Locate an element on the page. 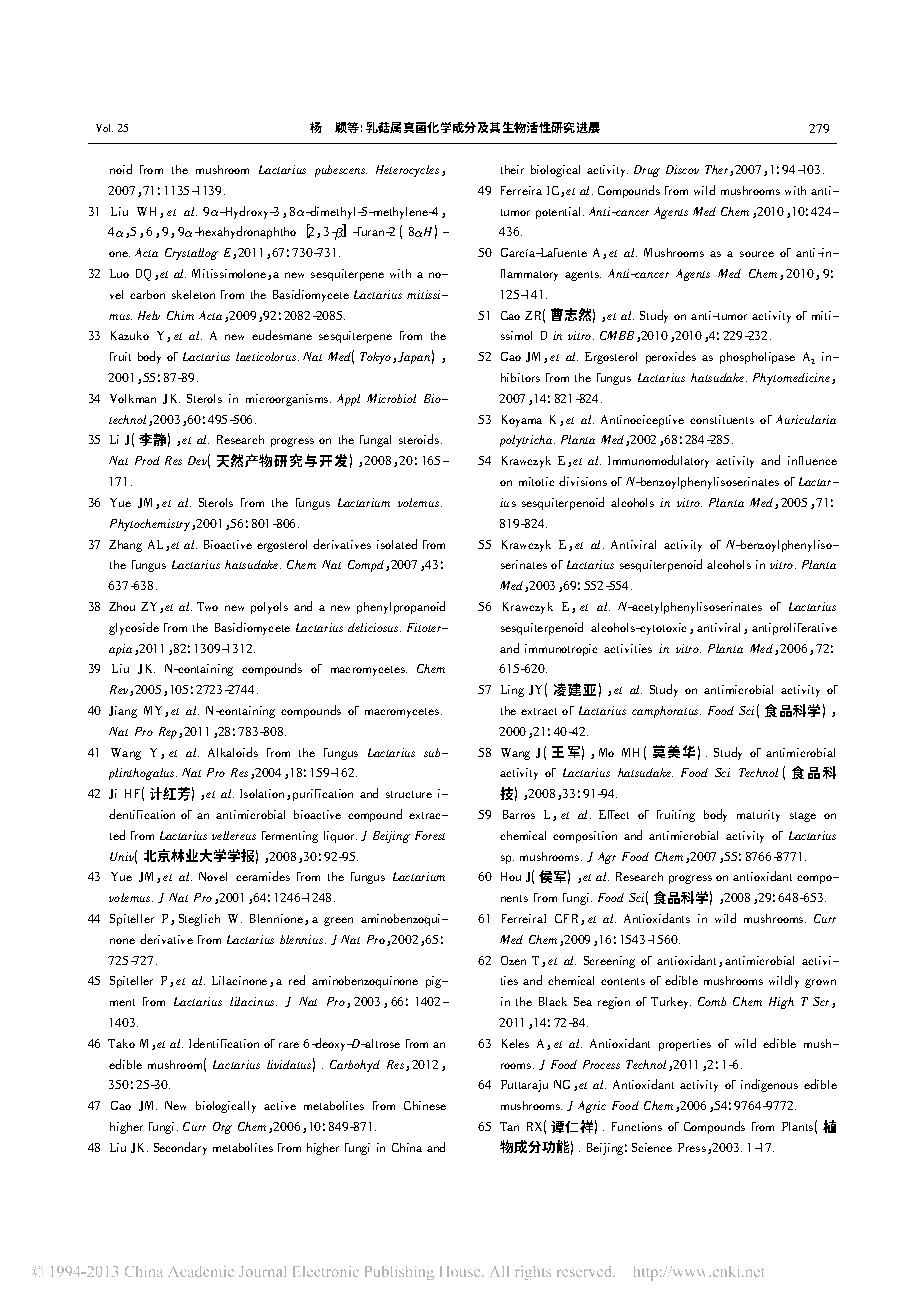 The width and height of the page is (924, 1308). their is located at coordinates (512, 169).
